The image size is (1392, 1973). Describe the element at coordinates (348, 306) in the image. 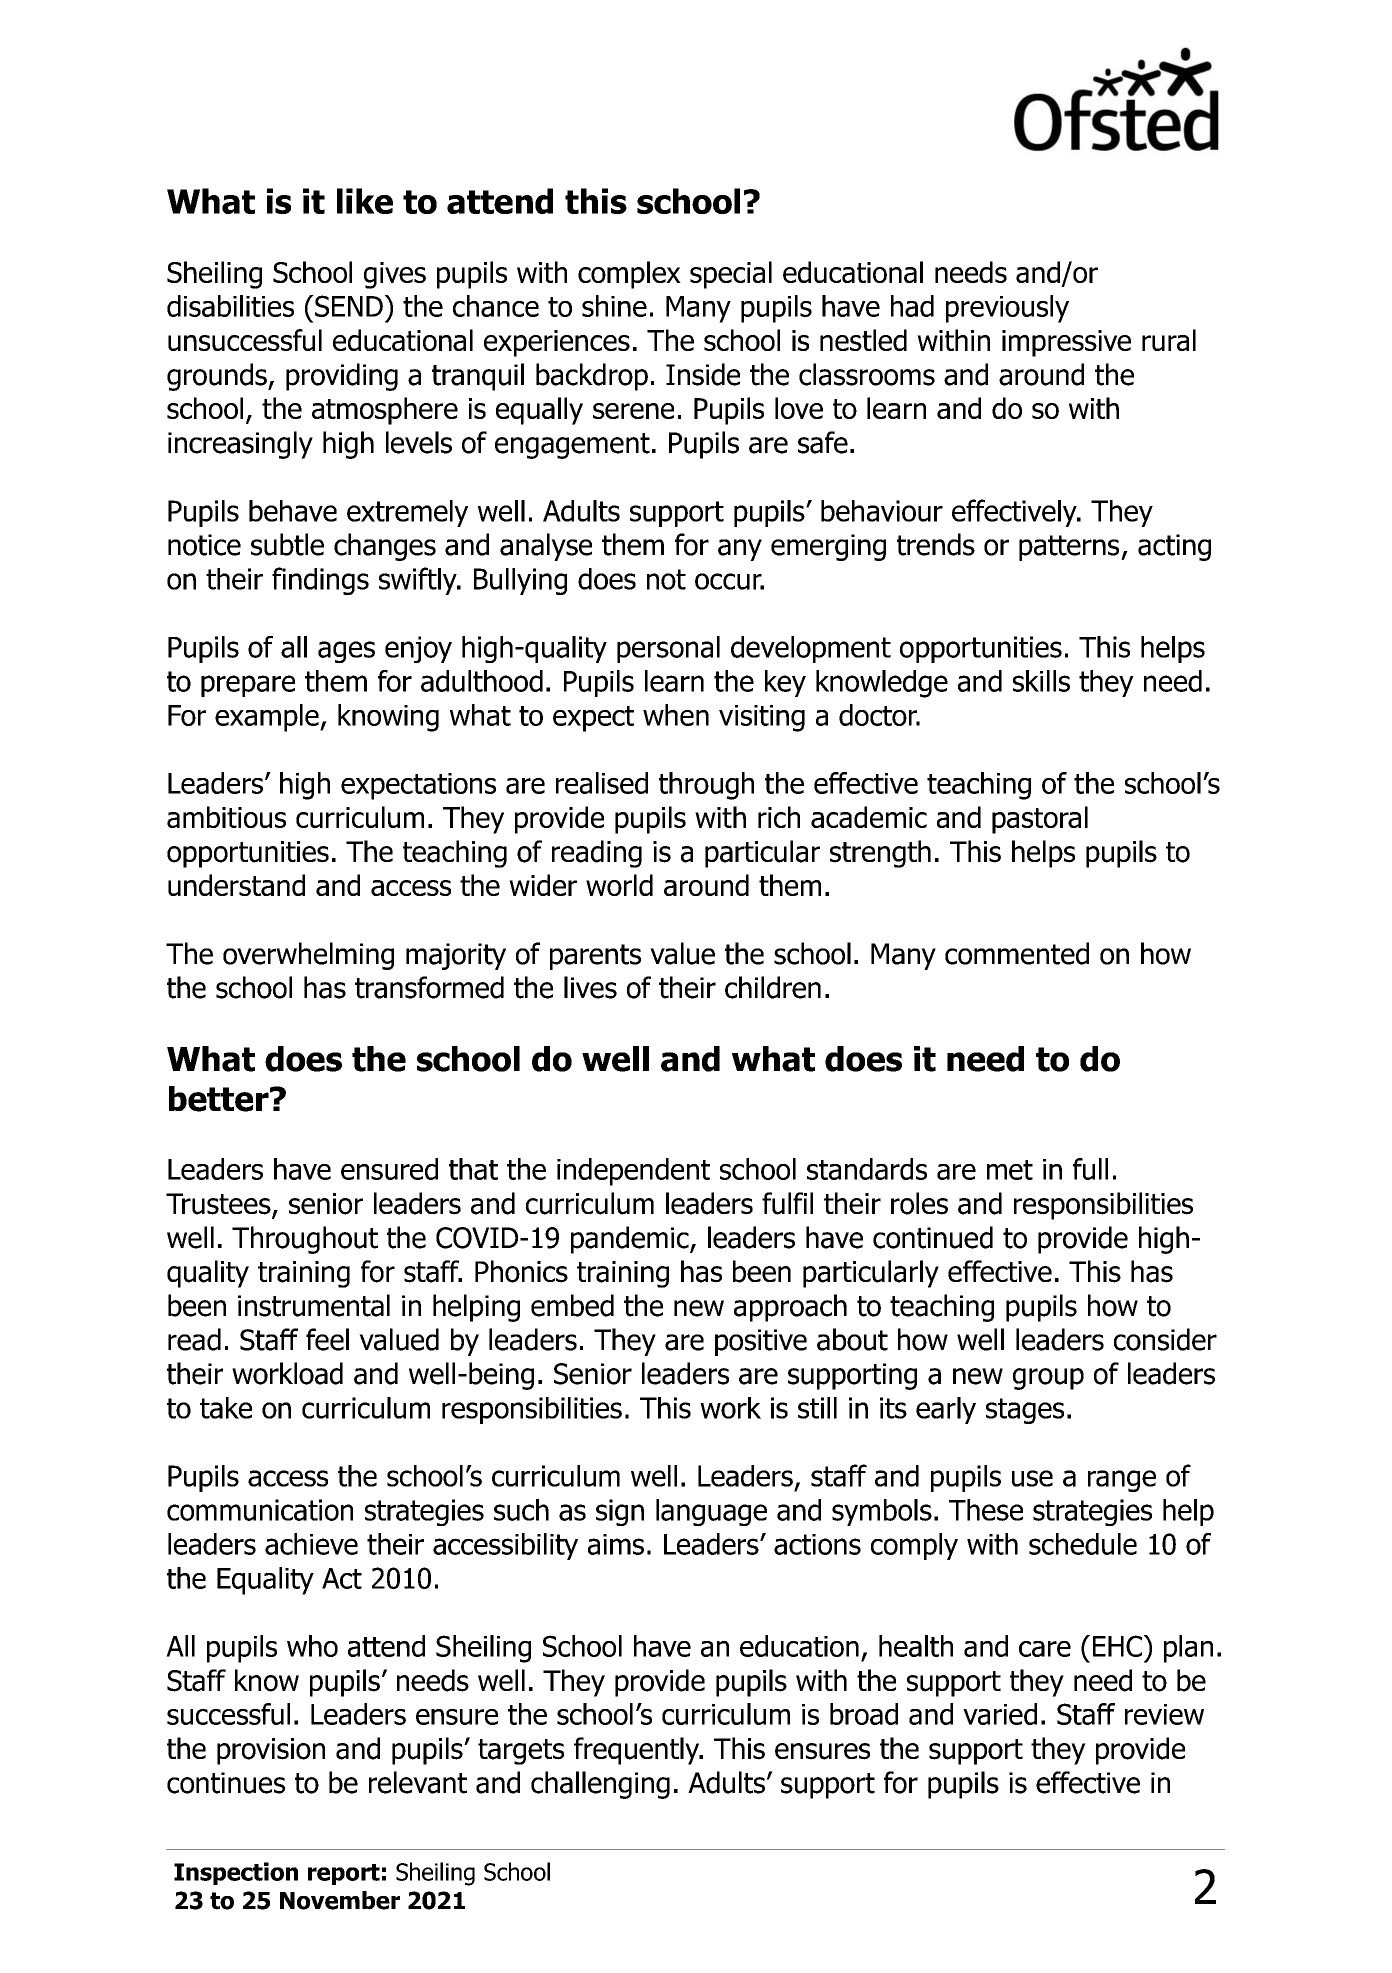

I see `SEND` at that location.
